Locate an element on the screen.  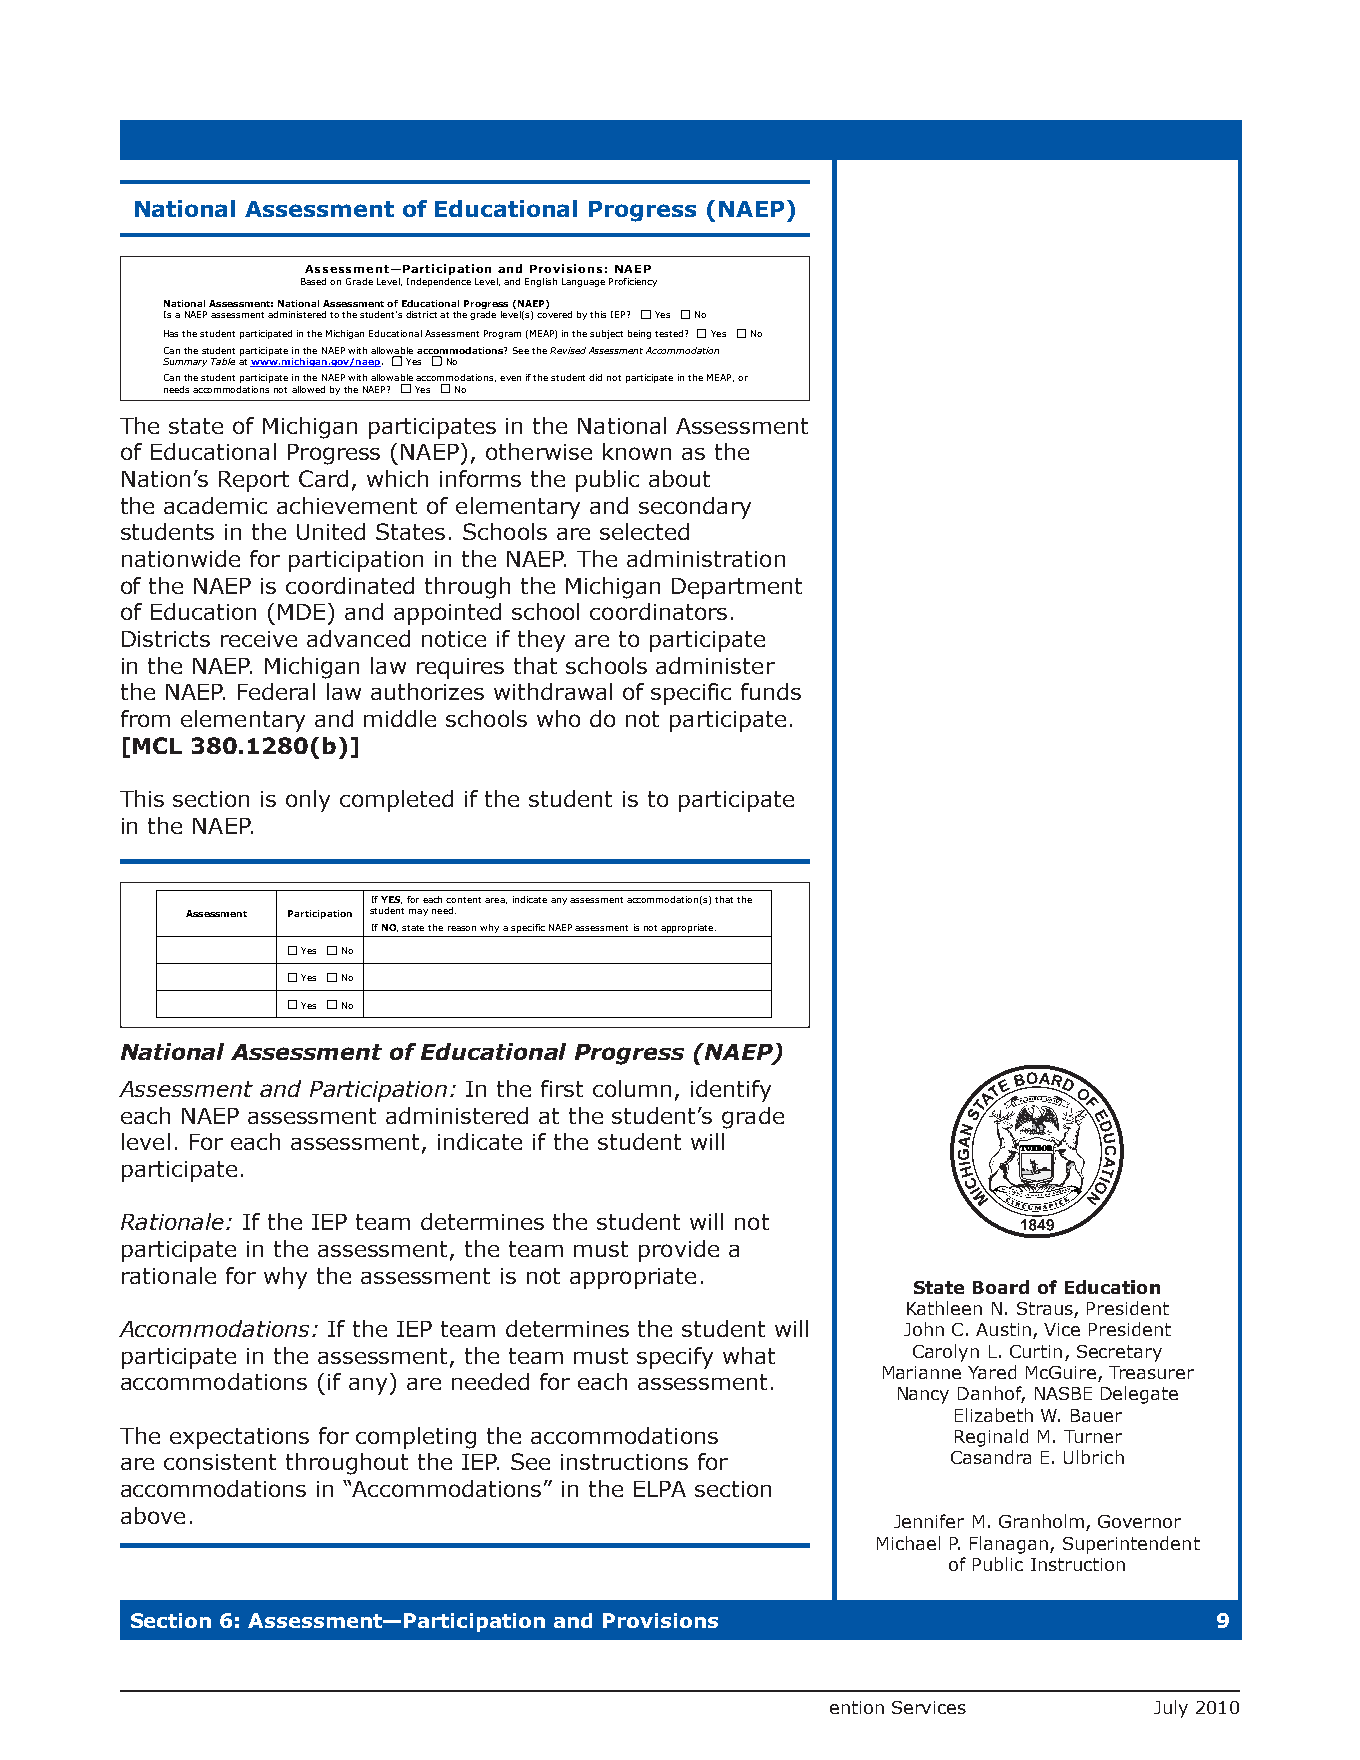
Federal is located at coordinates (276, 691).
